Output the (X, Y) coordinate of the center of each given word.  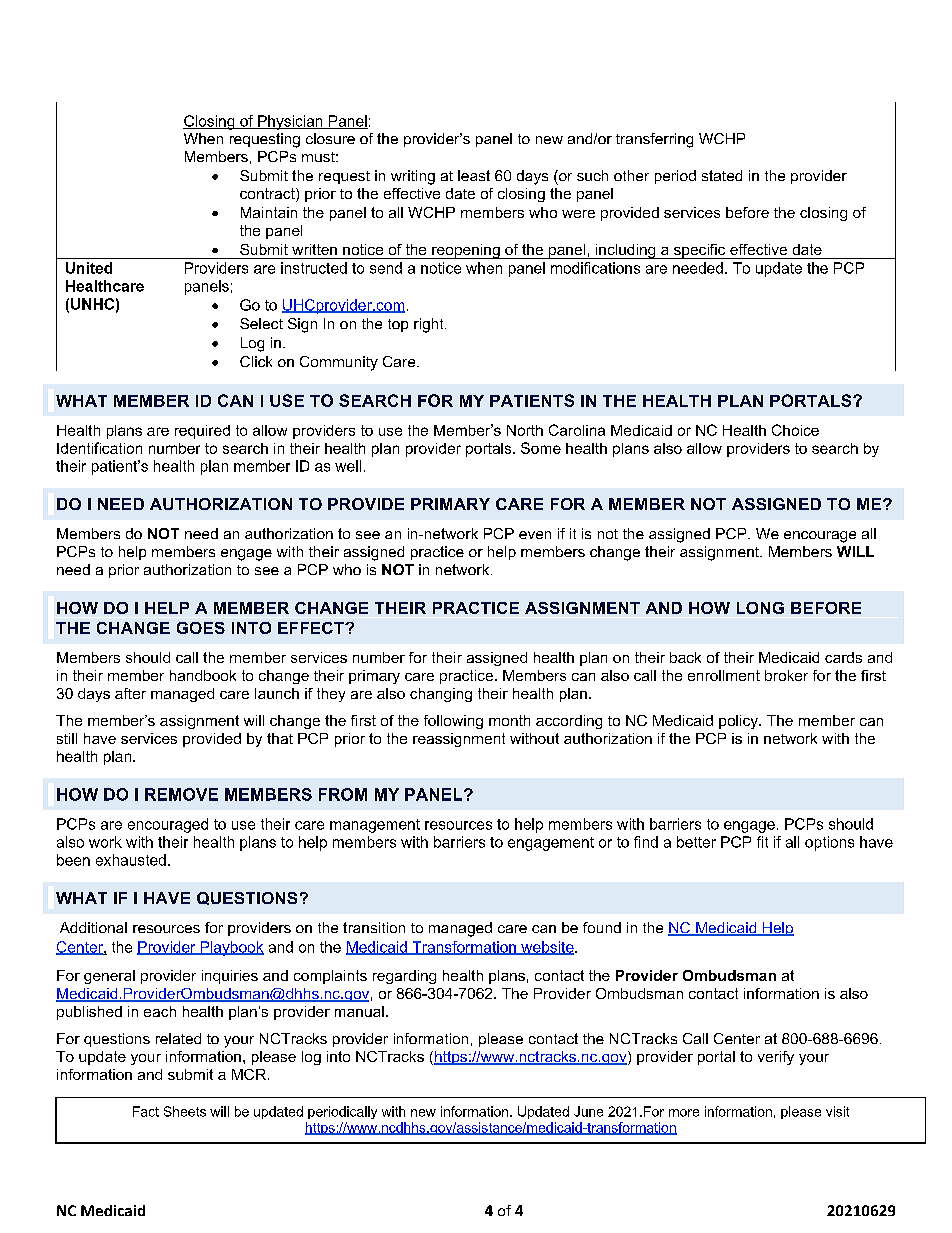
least (474, 175)
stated (722, 175)
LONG (760, 608)
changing (441, 695)
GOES (201, 628)
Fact (146, 1111)
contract (268, 195)
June (588, 1111)
